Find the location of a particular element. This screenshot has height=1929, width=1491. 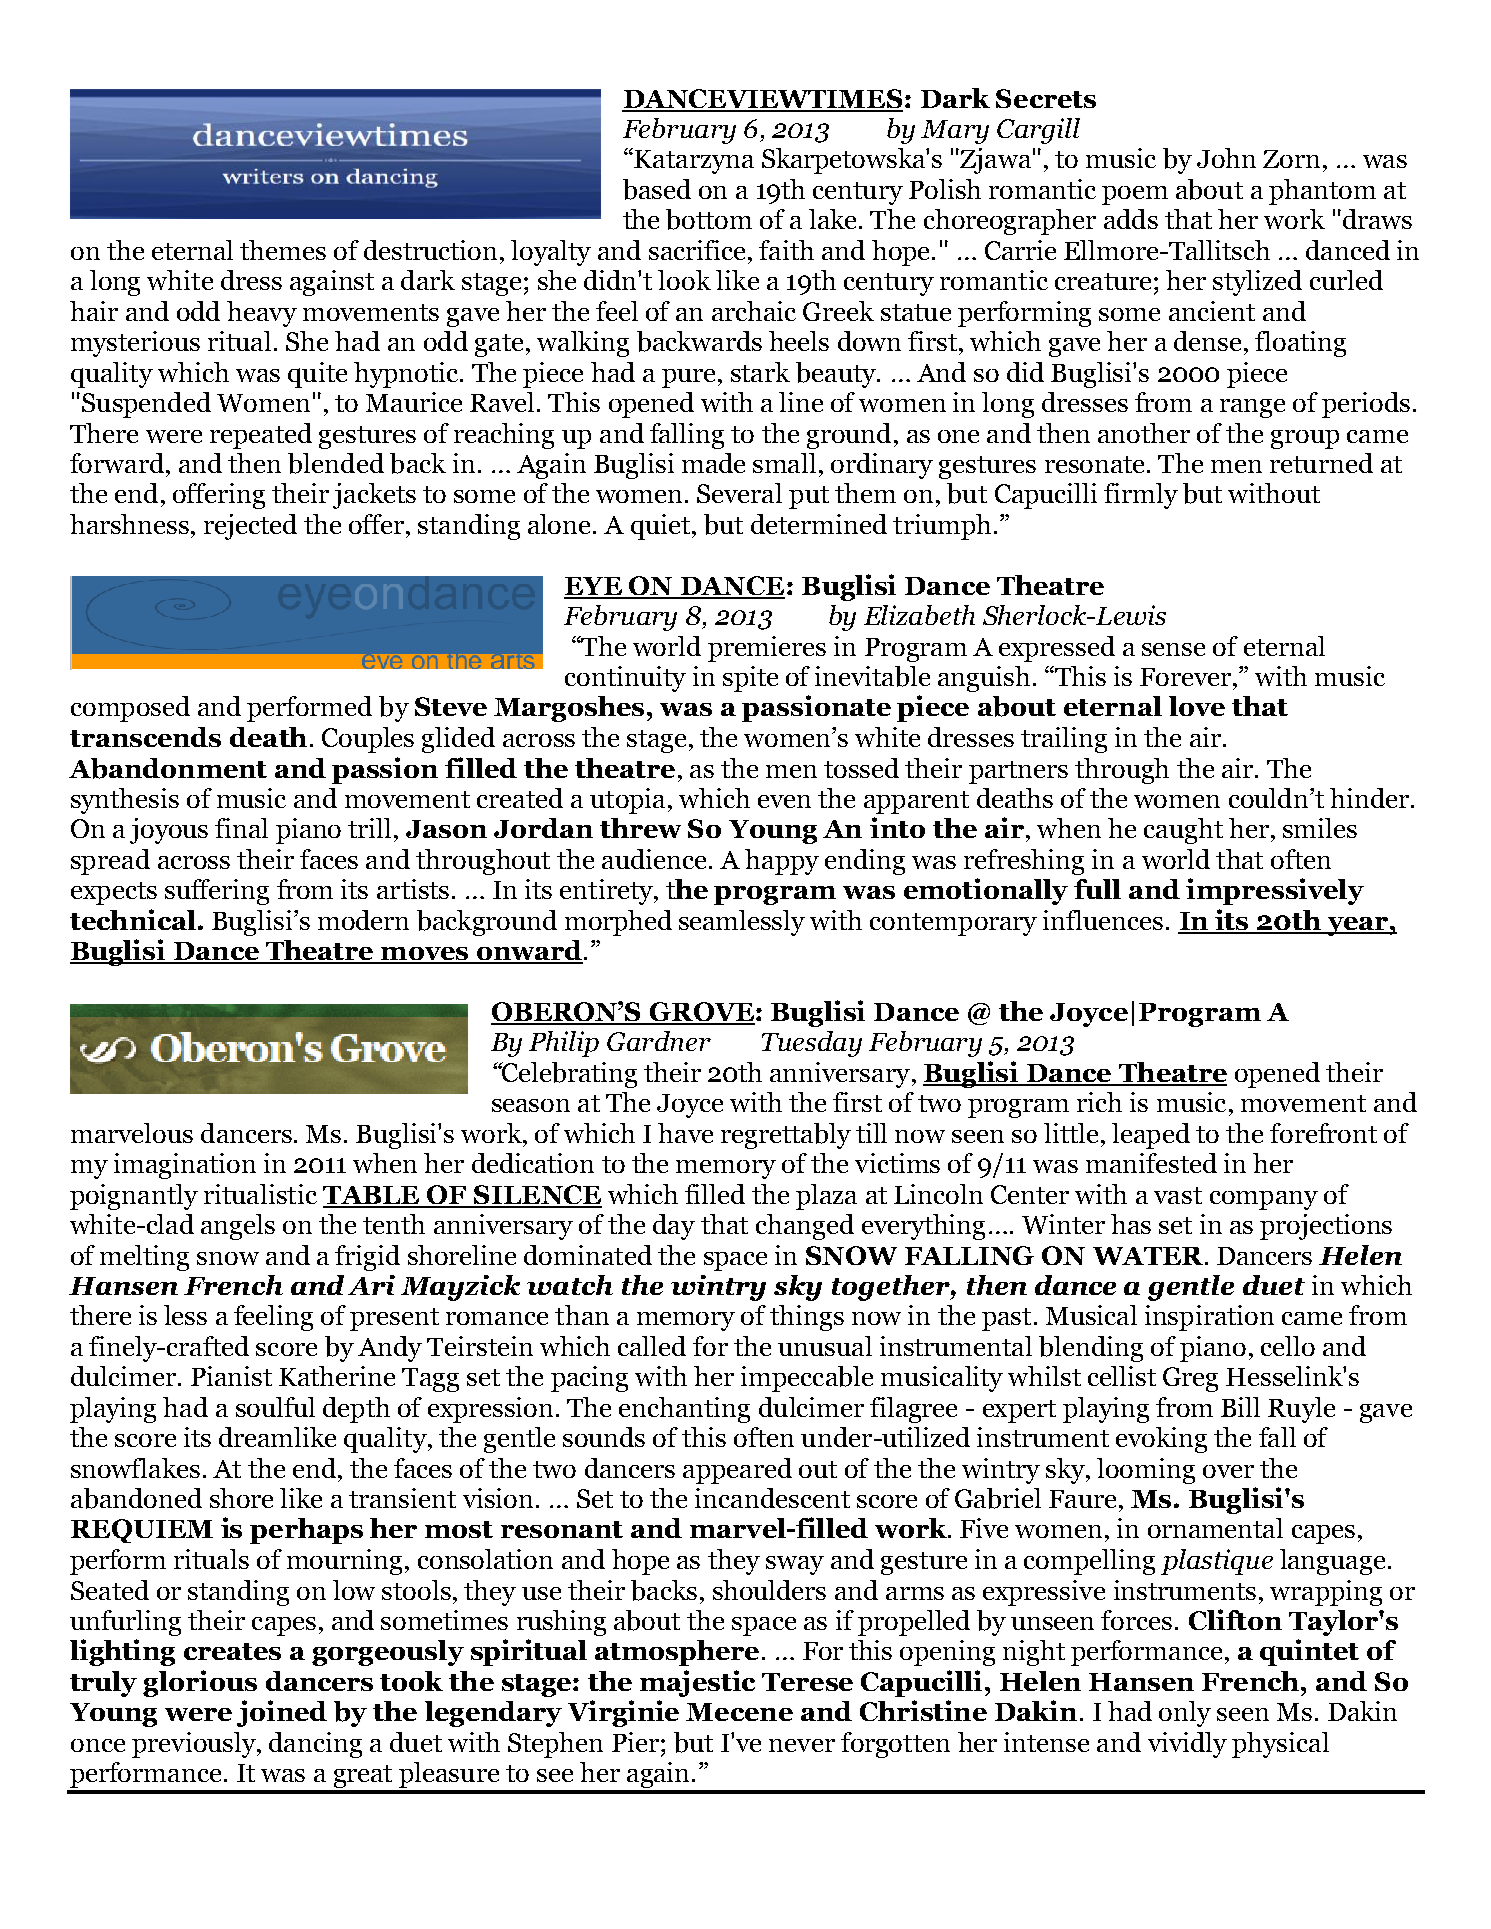

suffering is located at coordinates (217, 892).
